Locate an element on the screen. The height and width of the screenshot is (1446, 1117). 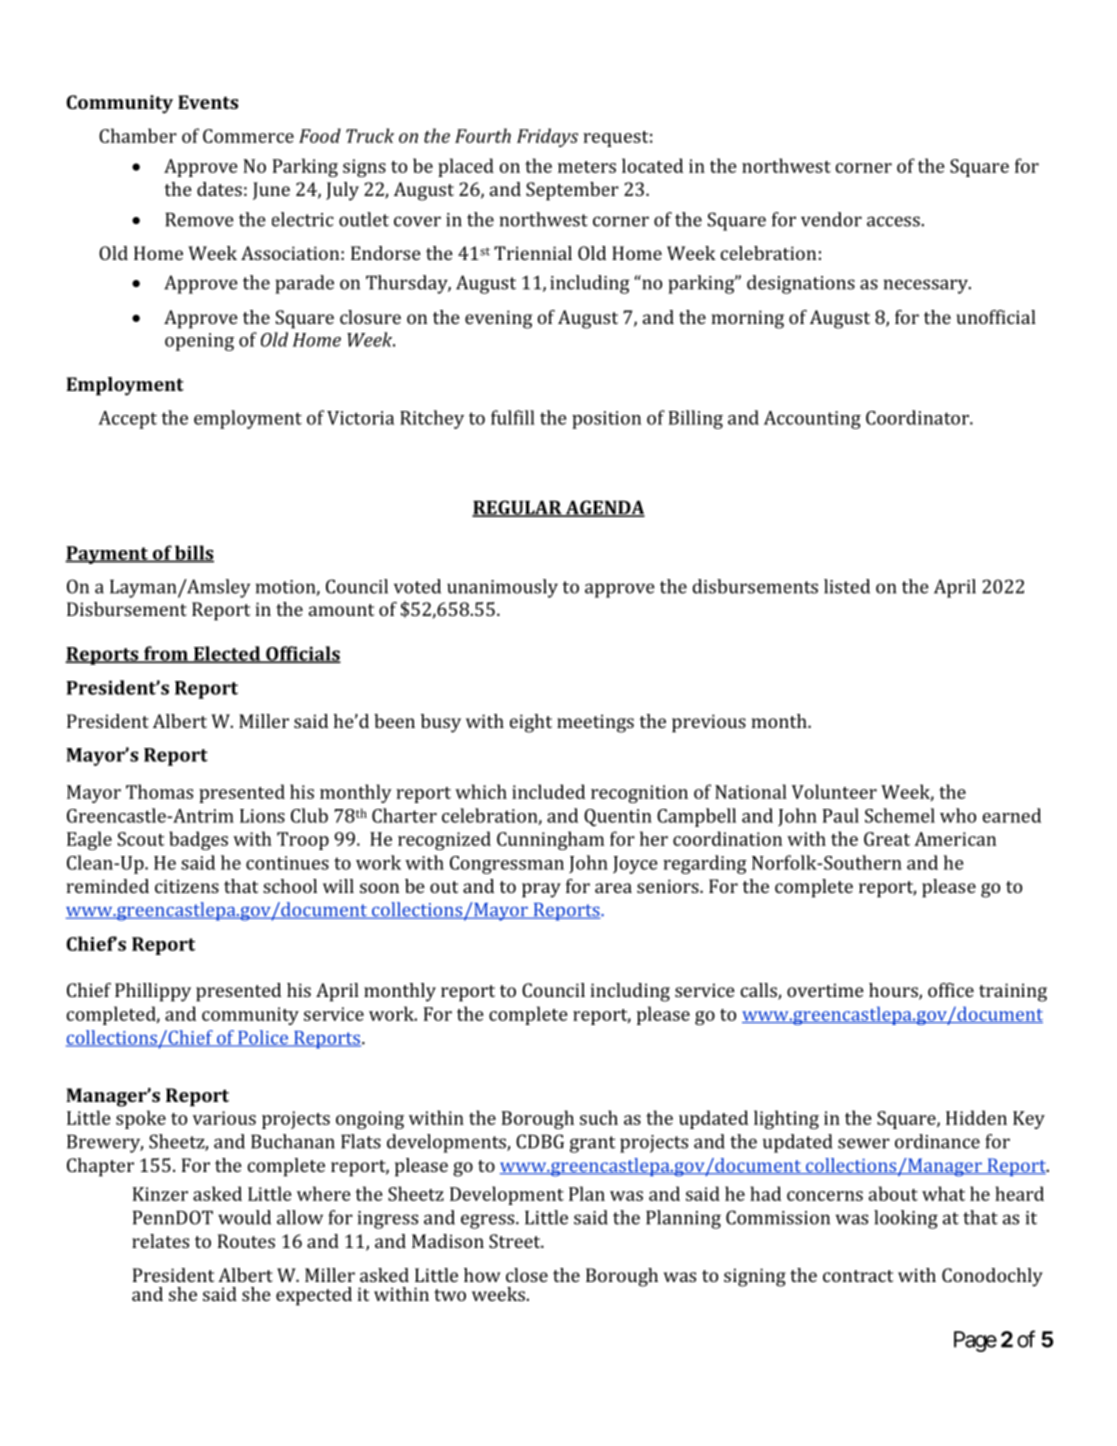
Fridays is located at coordinates (547, 137).
